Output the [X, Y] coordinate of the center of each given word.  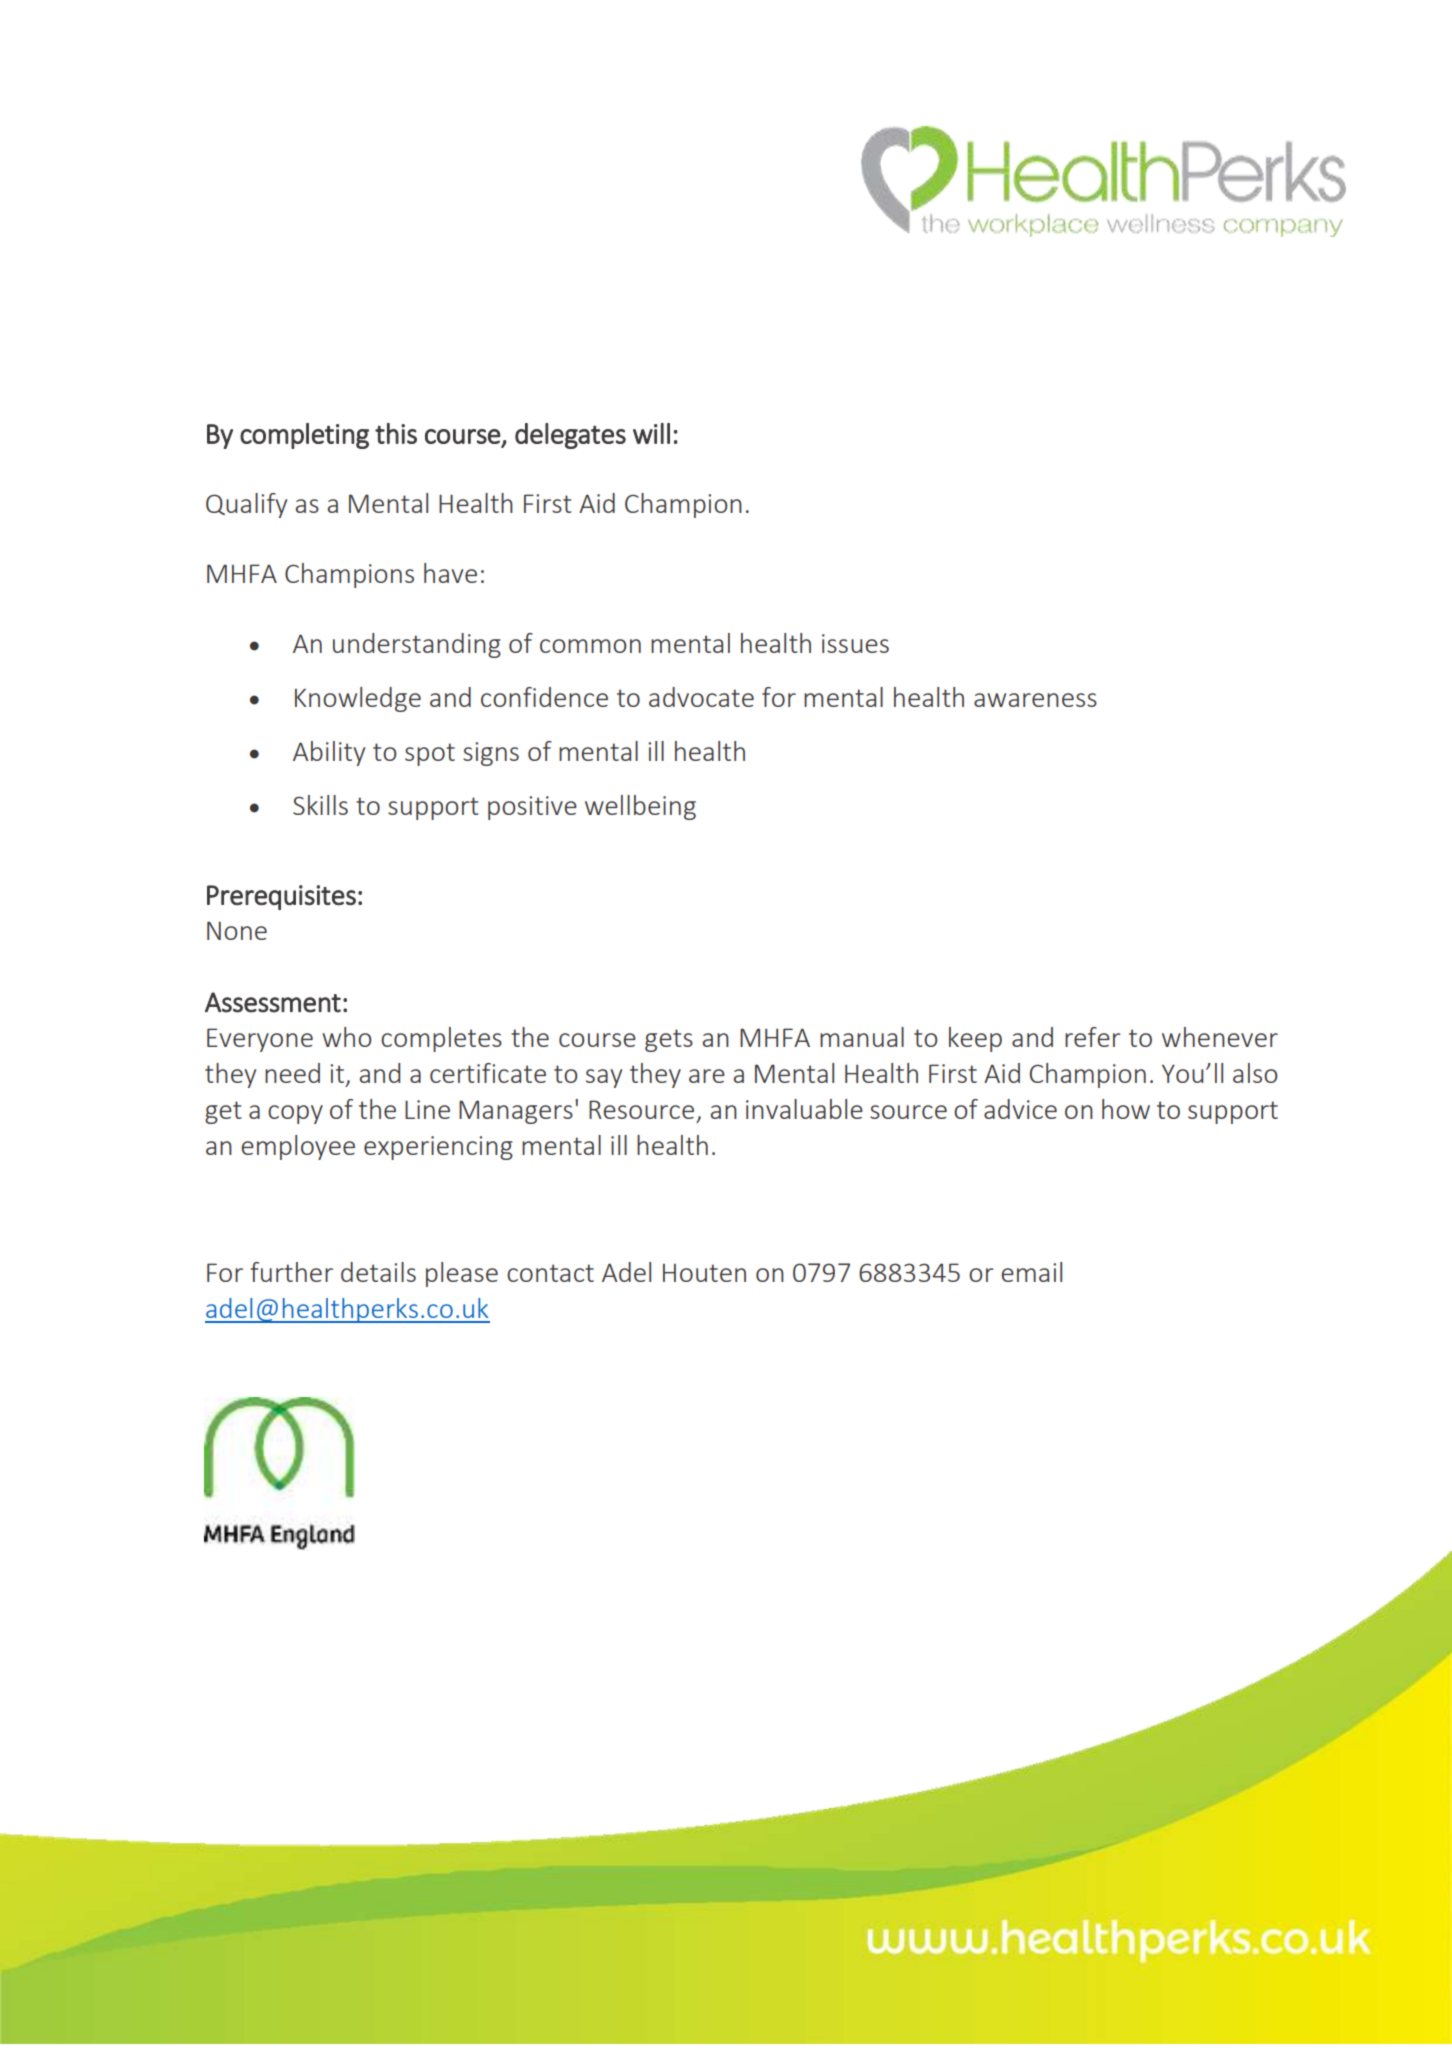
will [651, 433]
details [378, 1272]
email [1031, 1272]
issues [855, 643]
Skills [320, 805]
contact [550, 1273]
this [396, 433]
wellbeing [640, 807]
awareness [1035, 700]
